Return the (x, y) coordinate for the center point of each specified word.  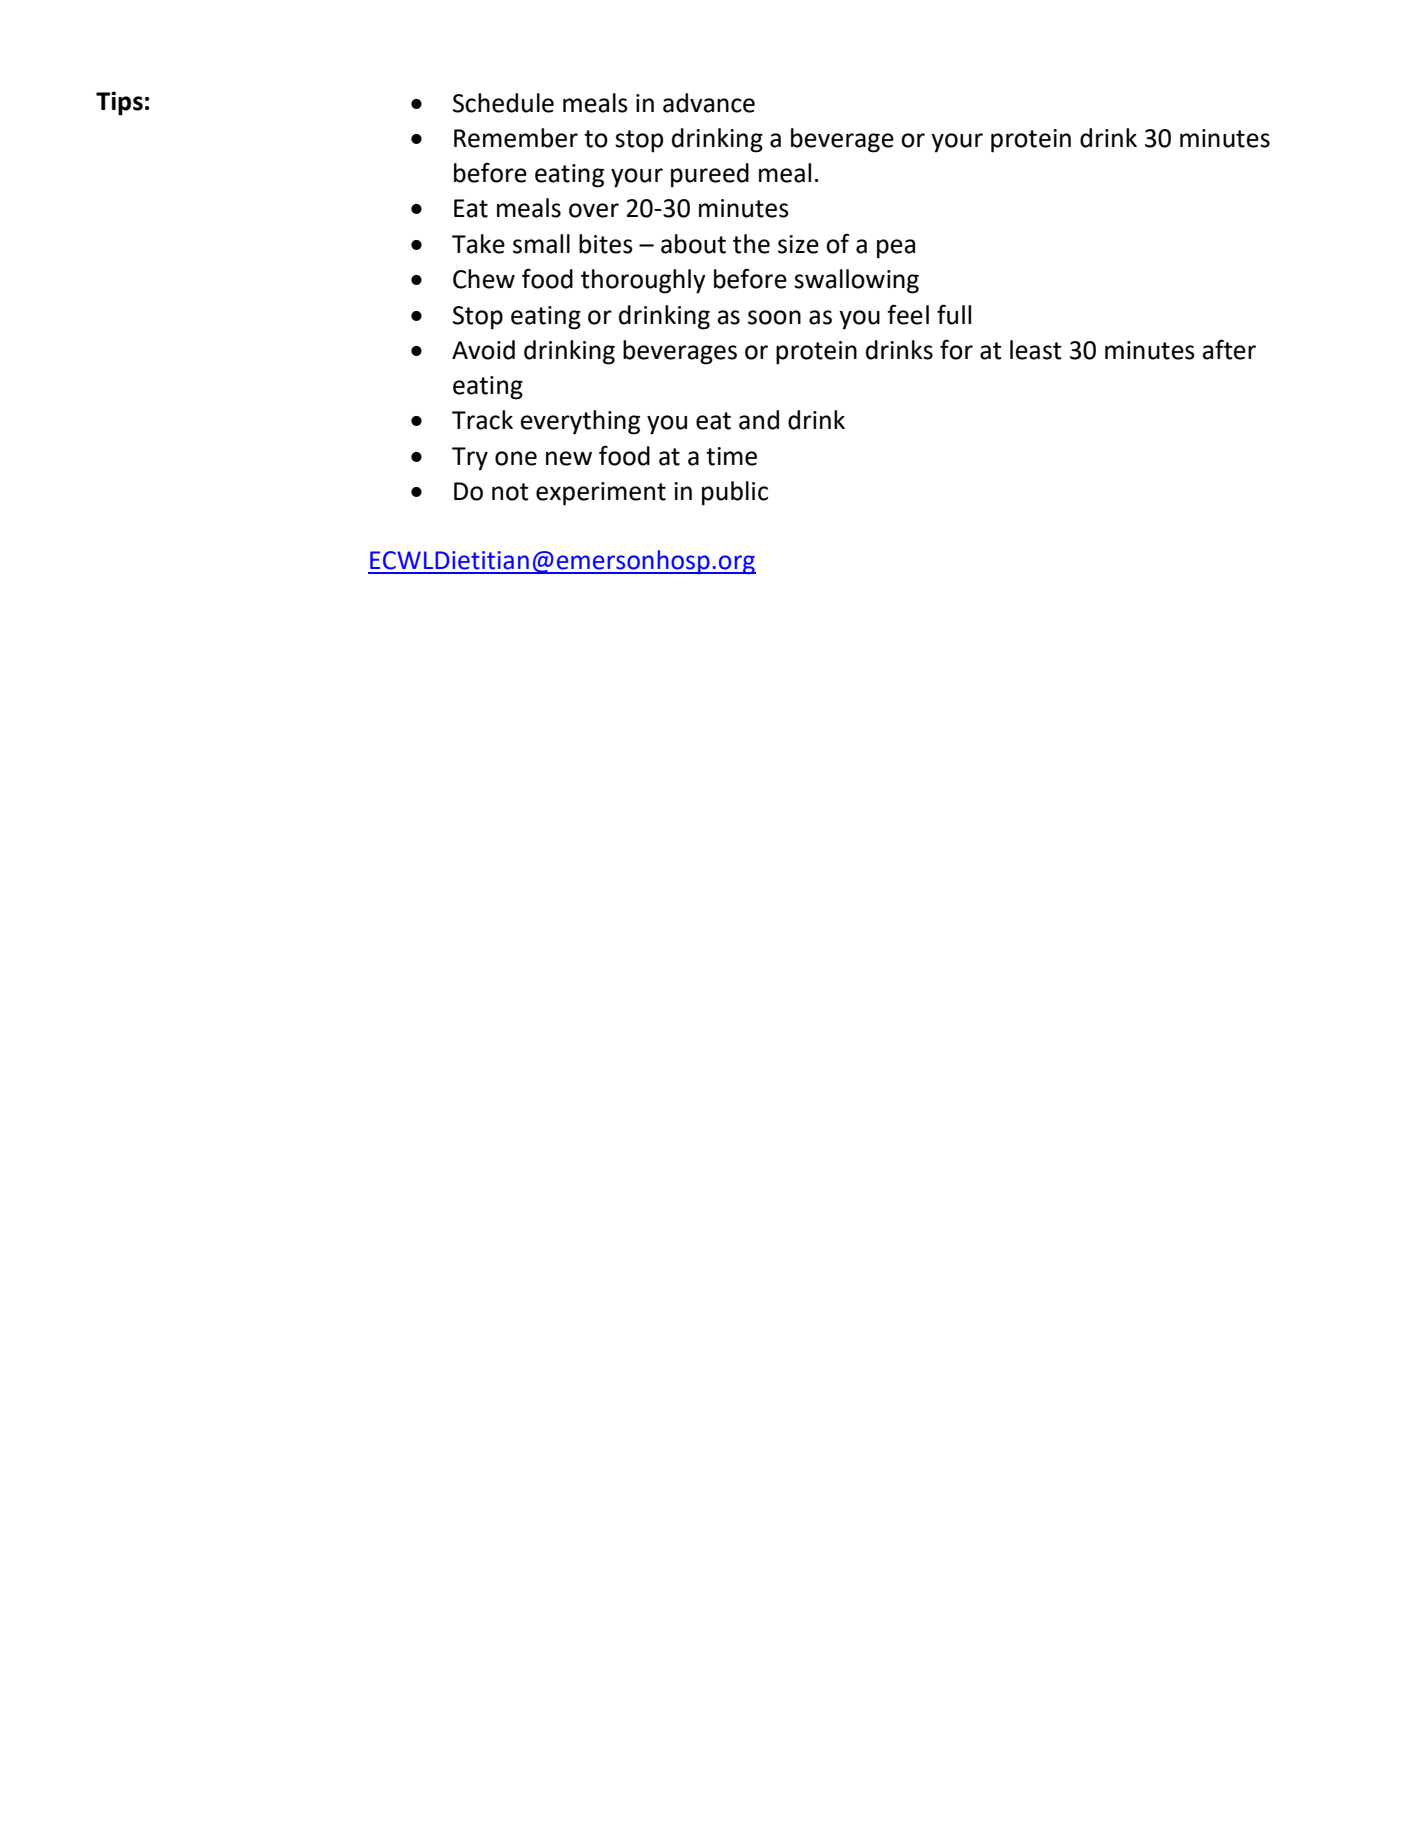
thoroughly (643, 281)
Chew (484, 279)
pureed (710, 175)
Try (470, 459)
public (735, 493)
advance (709, 103)
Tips (119, 103)
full (954, 314)
